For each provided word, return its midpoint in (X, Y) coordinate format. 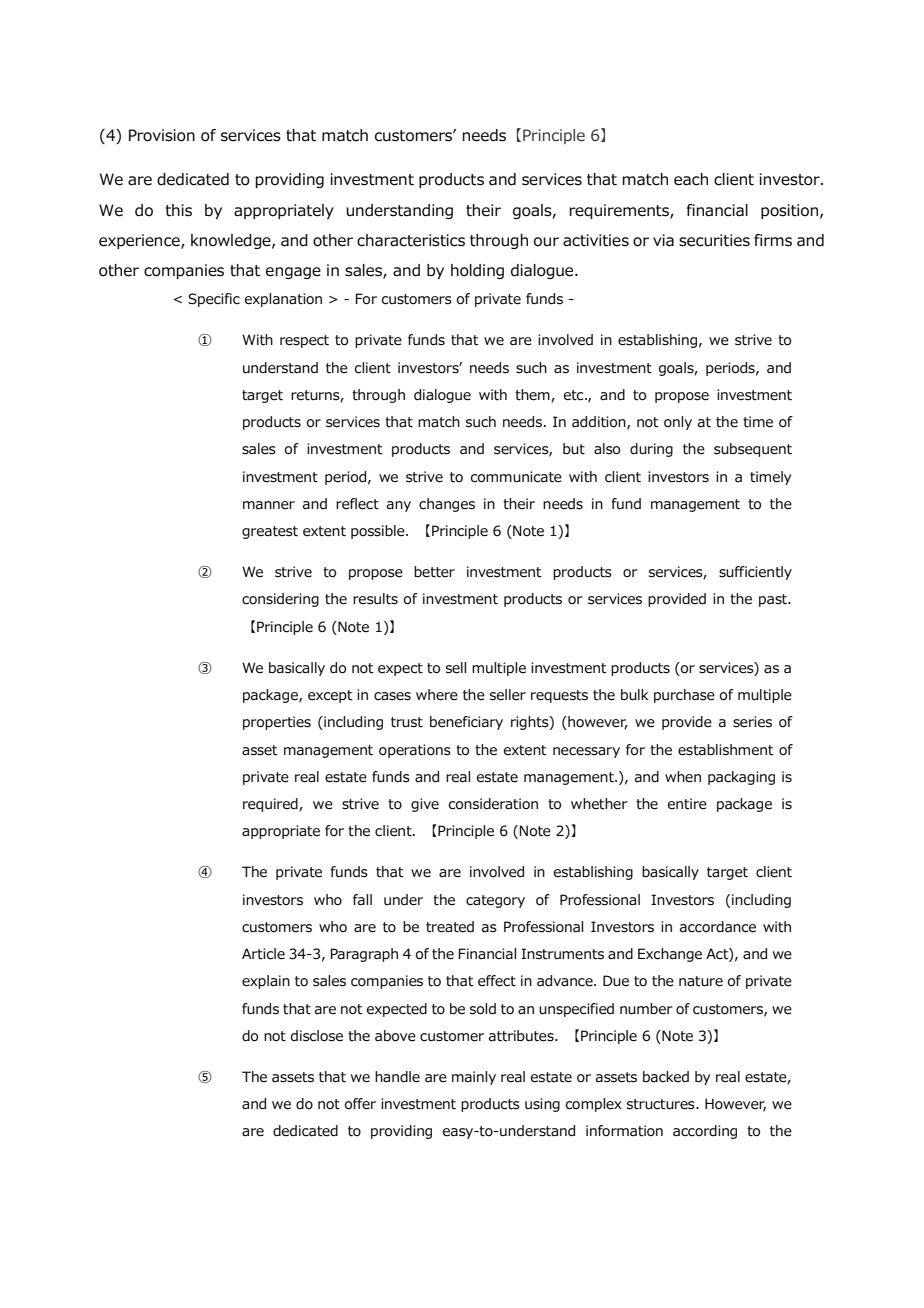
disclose (317, 1036)
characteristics (411, 240)
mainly (474, 1078)
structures (662, 1104)
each (691, 179)
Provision (162, 135)
